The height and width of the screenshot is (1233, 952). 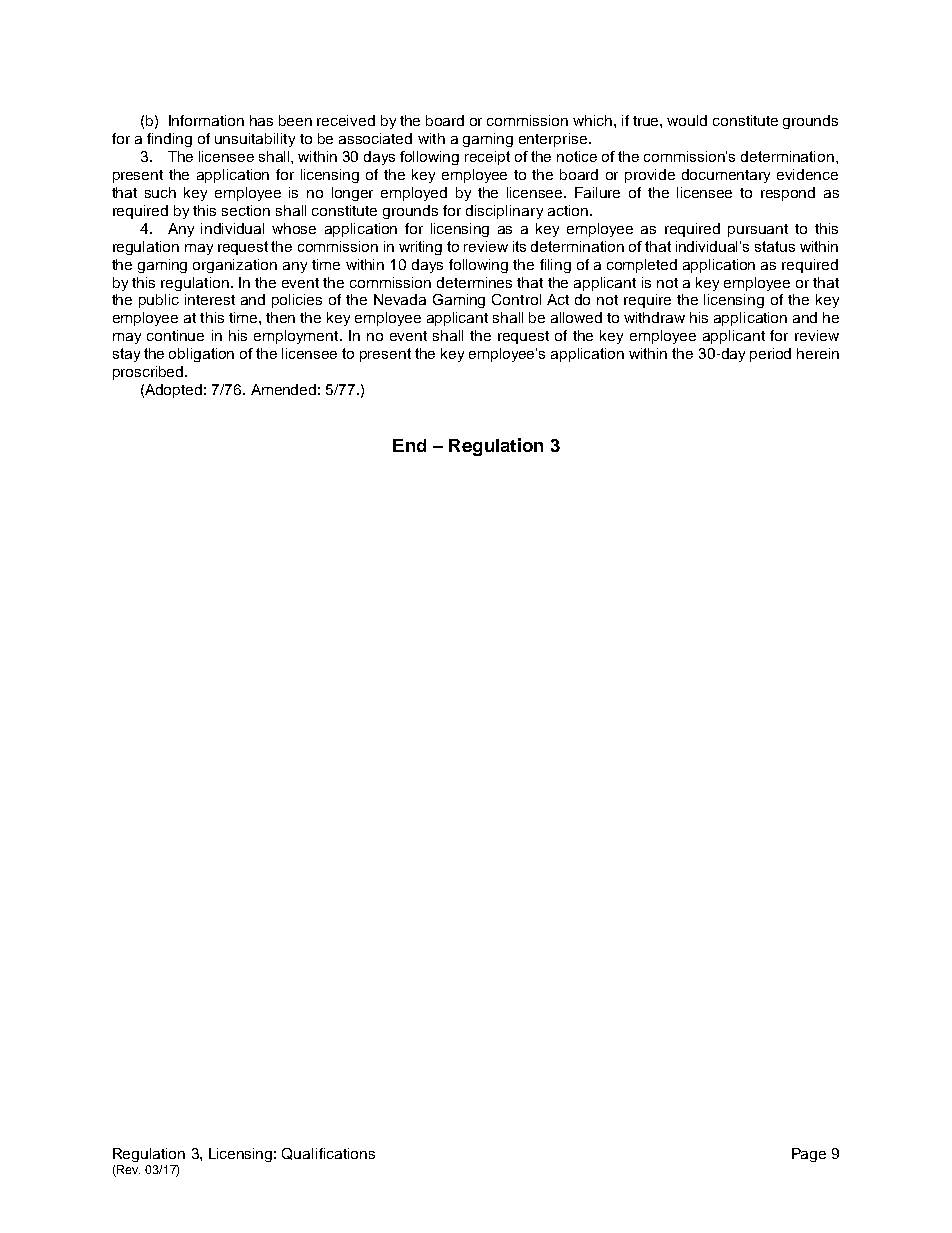 I want to click on Qualifications, so click(x=328, y=1154).
